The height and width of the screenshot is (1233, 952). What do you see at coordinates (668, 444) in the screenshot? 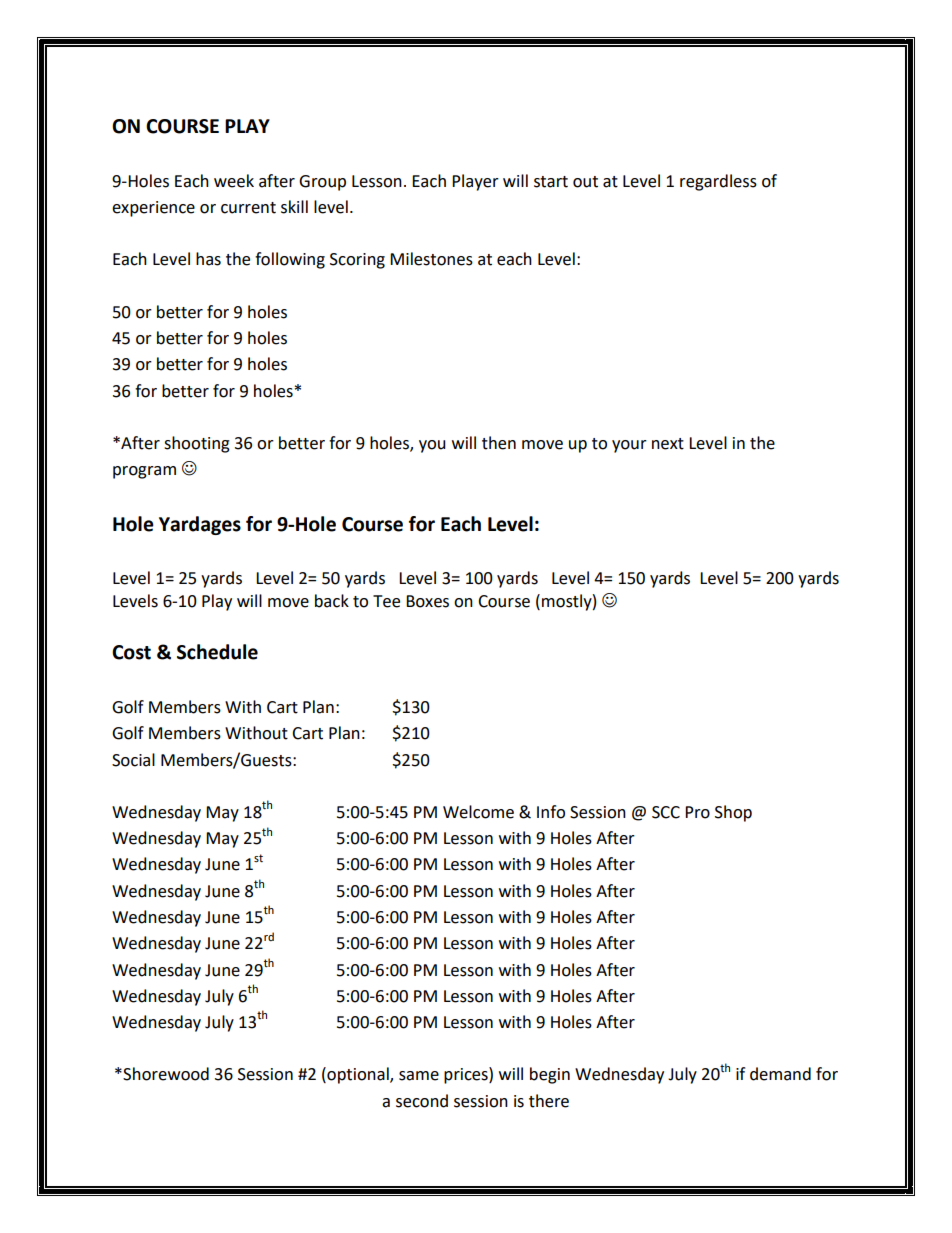
I see `next` at bounding box center [668, 444].
